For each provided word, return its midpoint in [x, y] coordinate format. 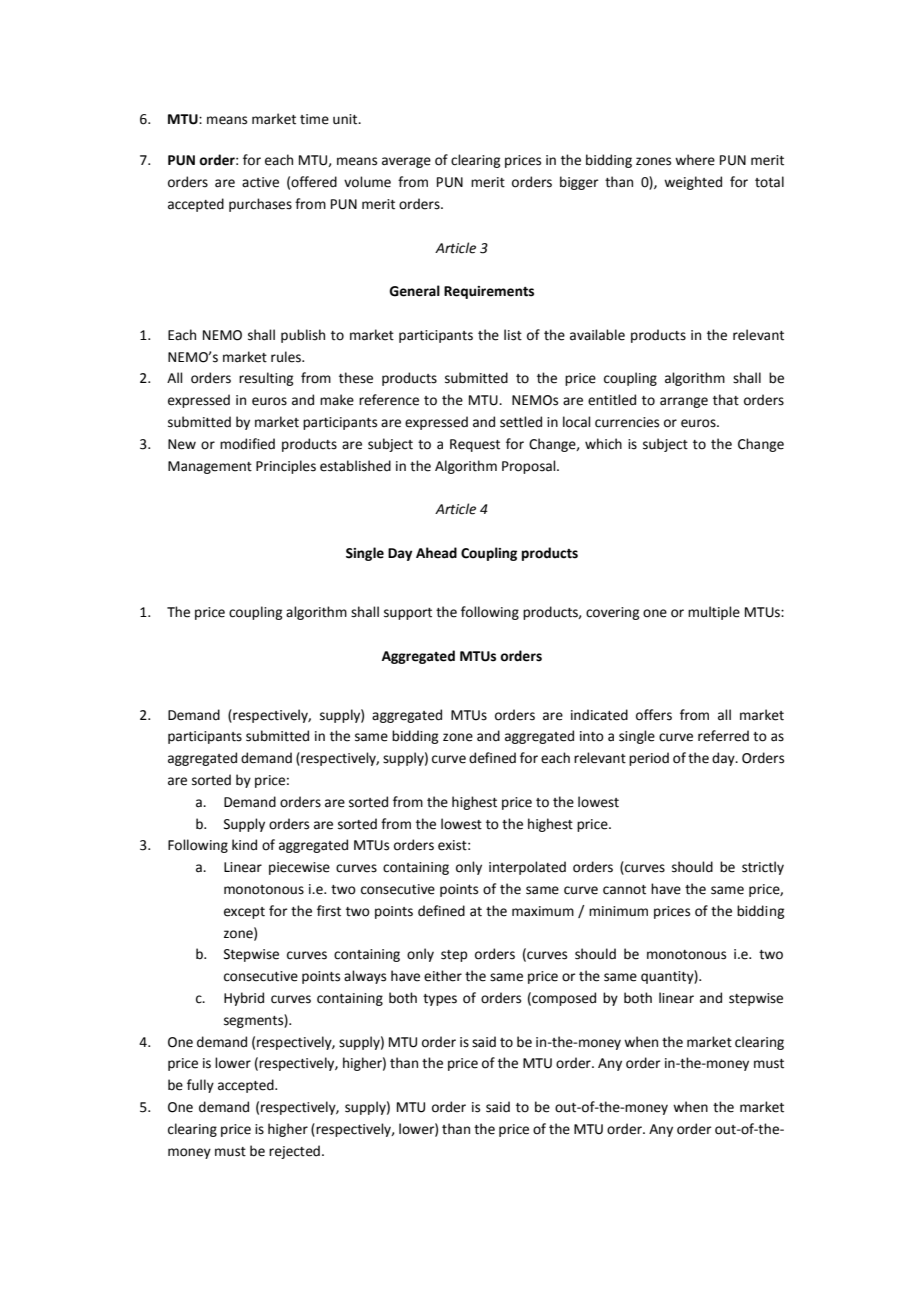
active [260, 182]
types [440, 1000]
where [695, 160]
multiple [714, 613]
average [406, 162]
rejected [294, 1152]
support [408, 614]
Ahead [436, 553]
